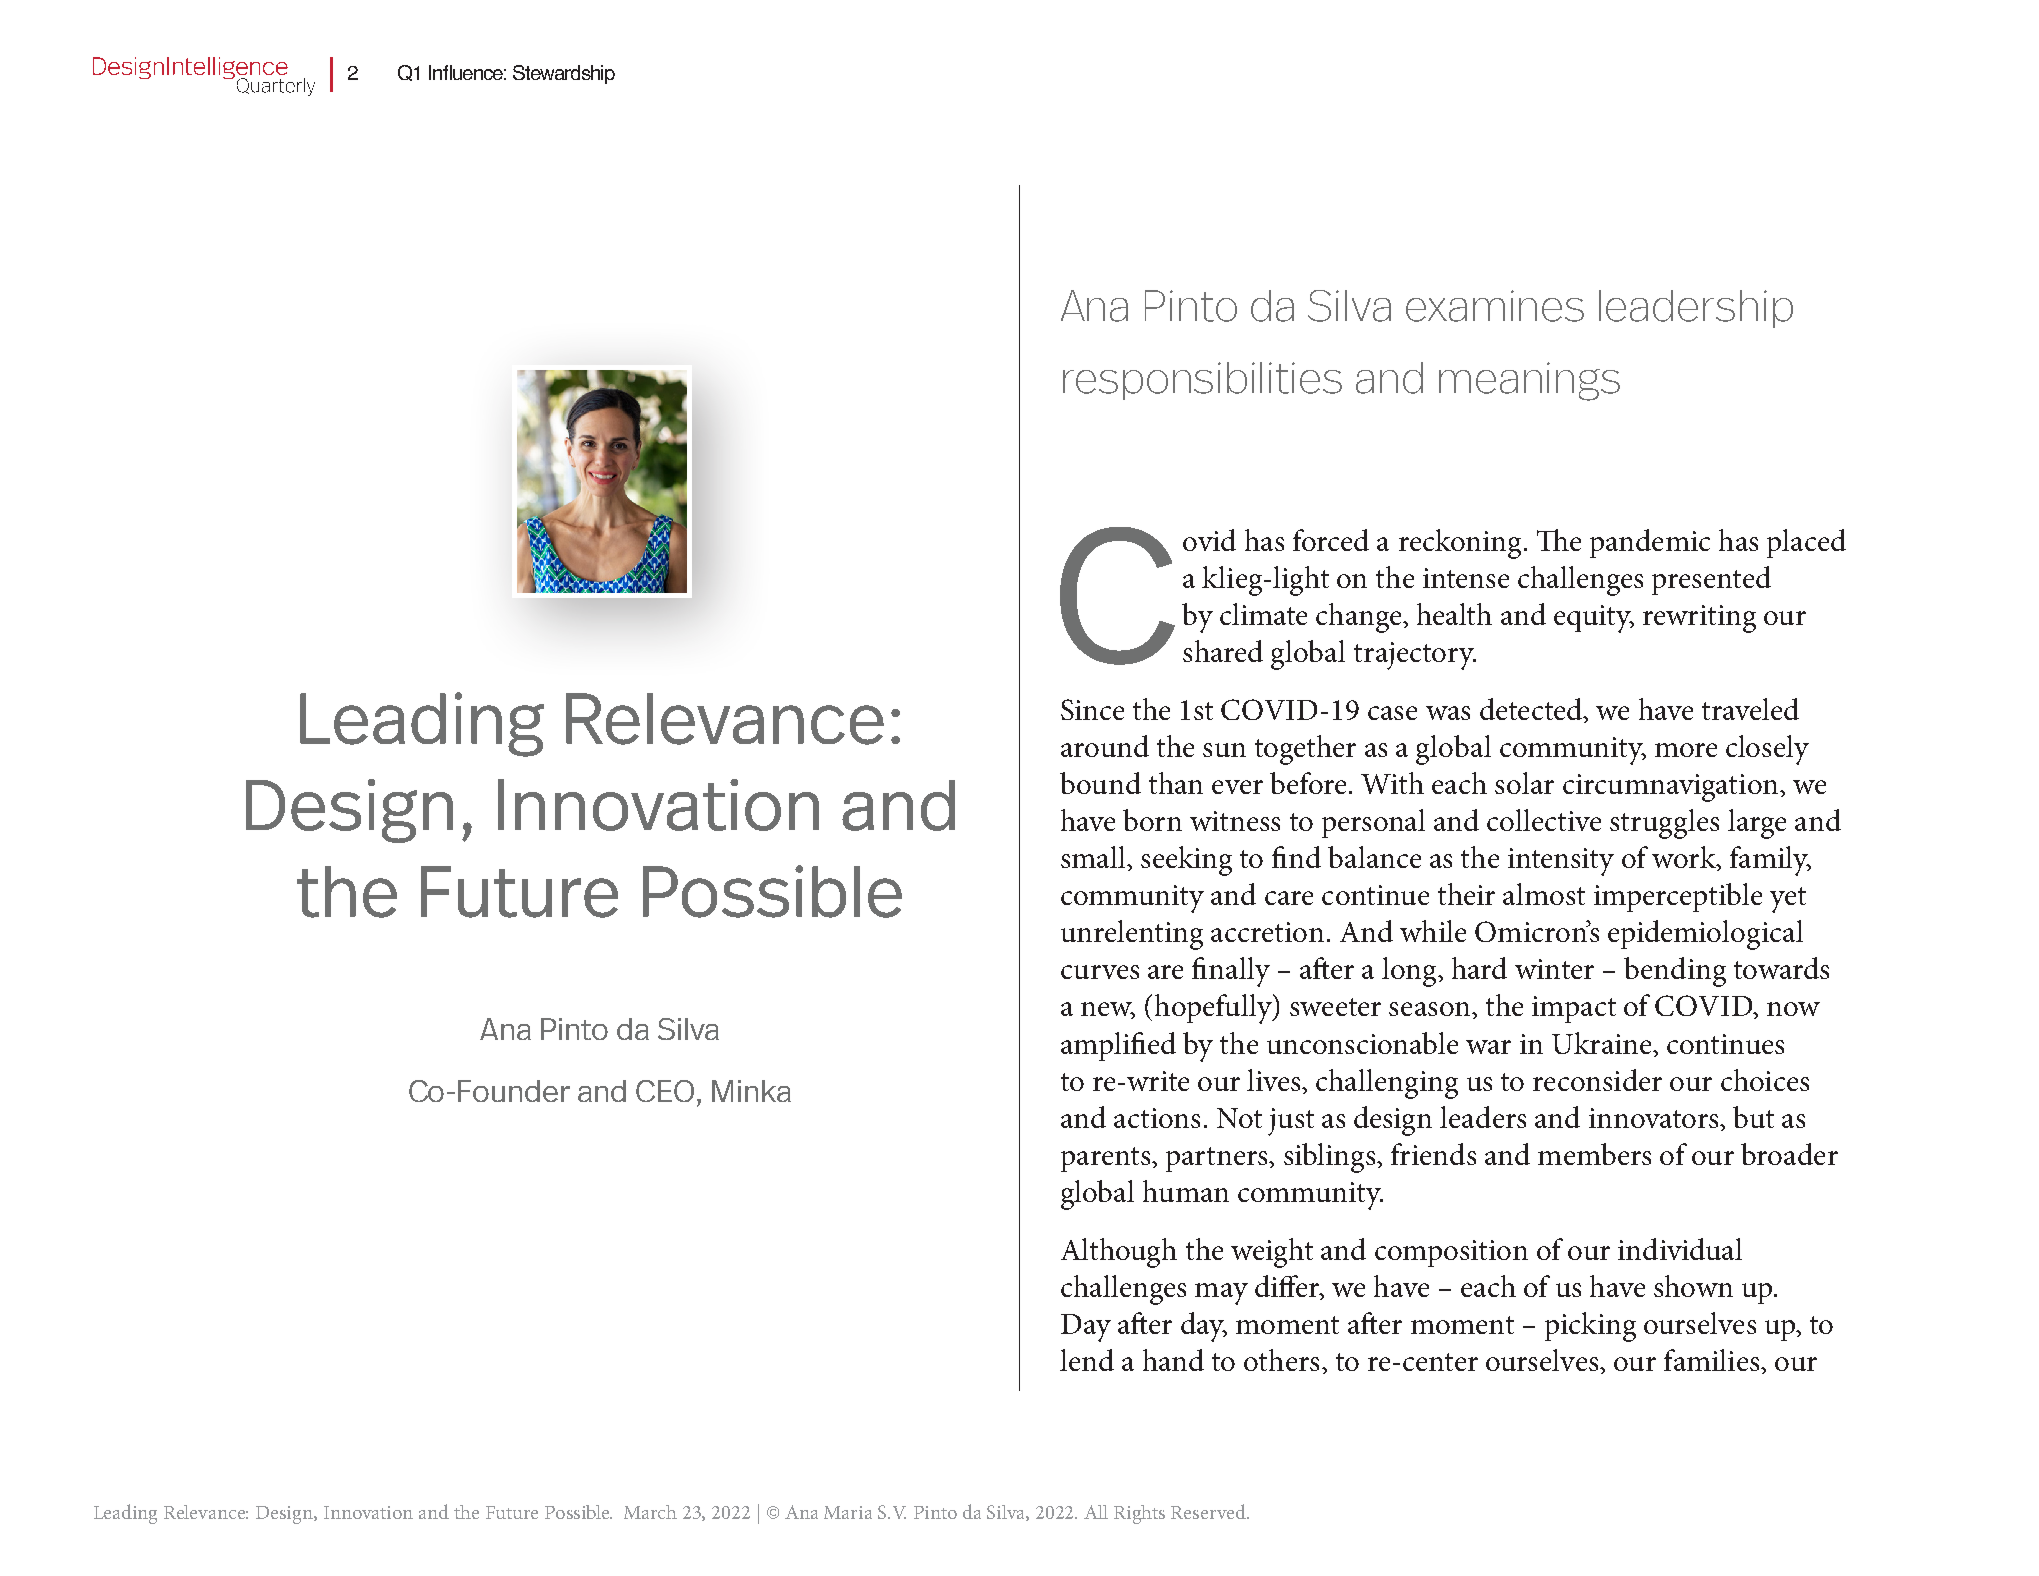 The image size is (2039, 1576). I want to click on actions, so click(1157, 1118).
